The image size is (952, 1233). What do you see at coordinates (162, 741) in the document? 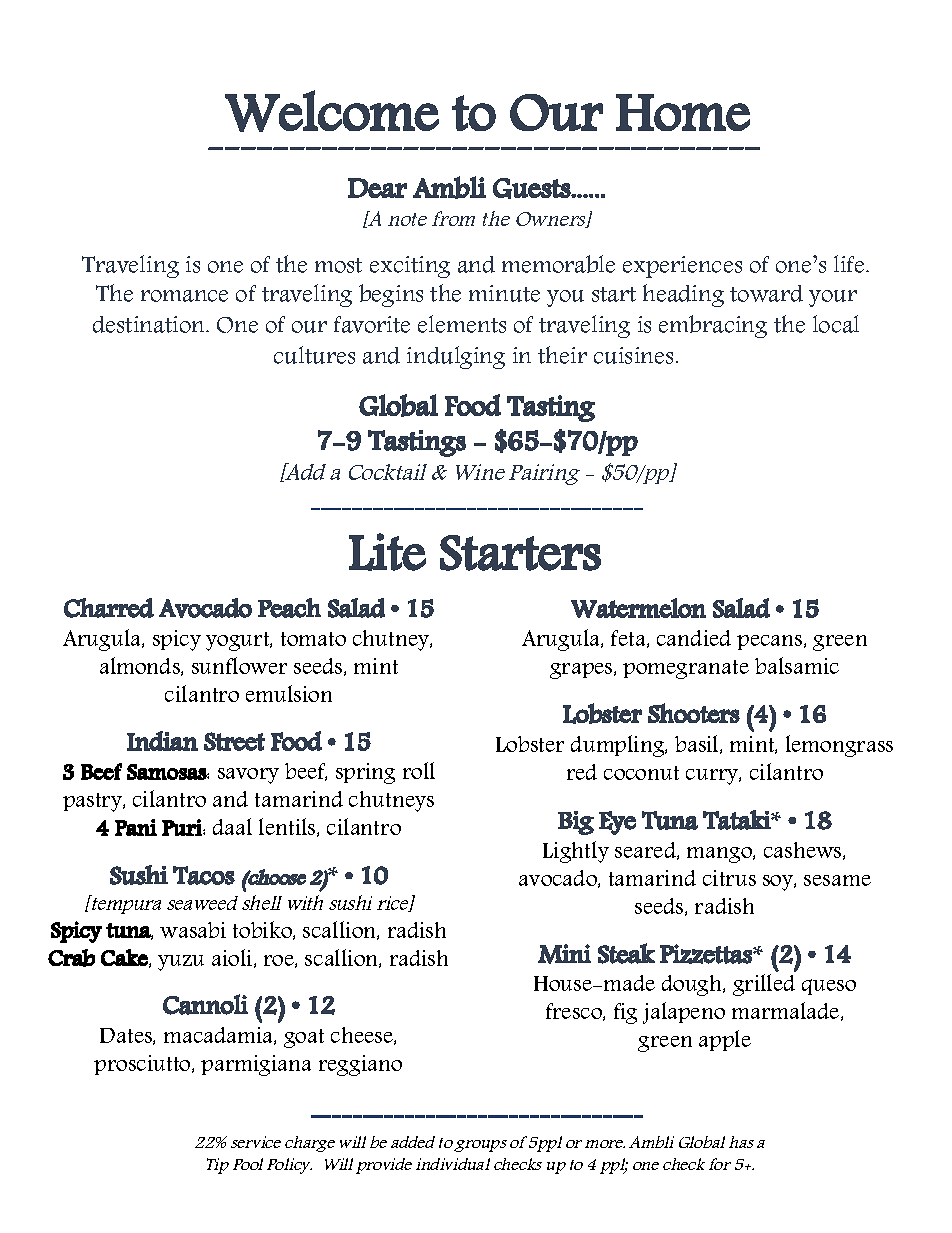
I see `Indian` at bounding box center [162, 741].
